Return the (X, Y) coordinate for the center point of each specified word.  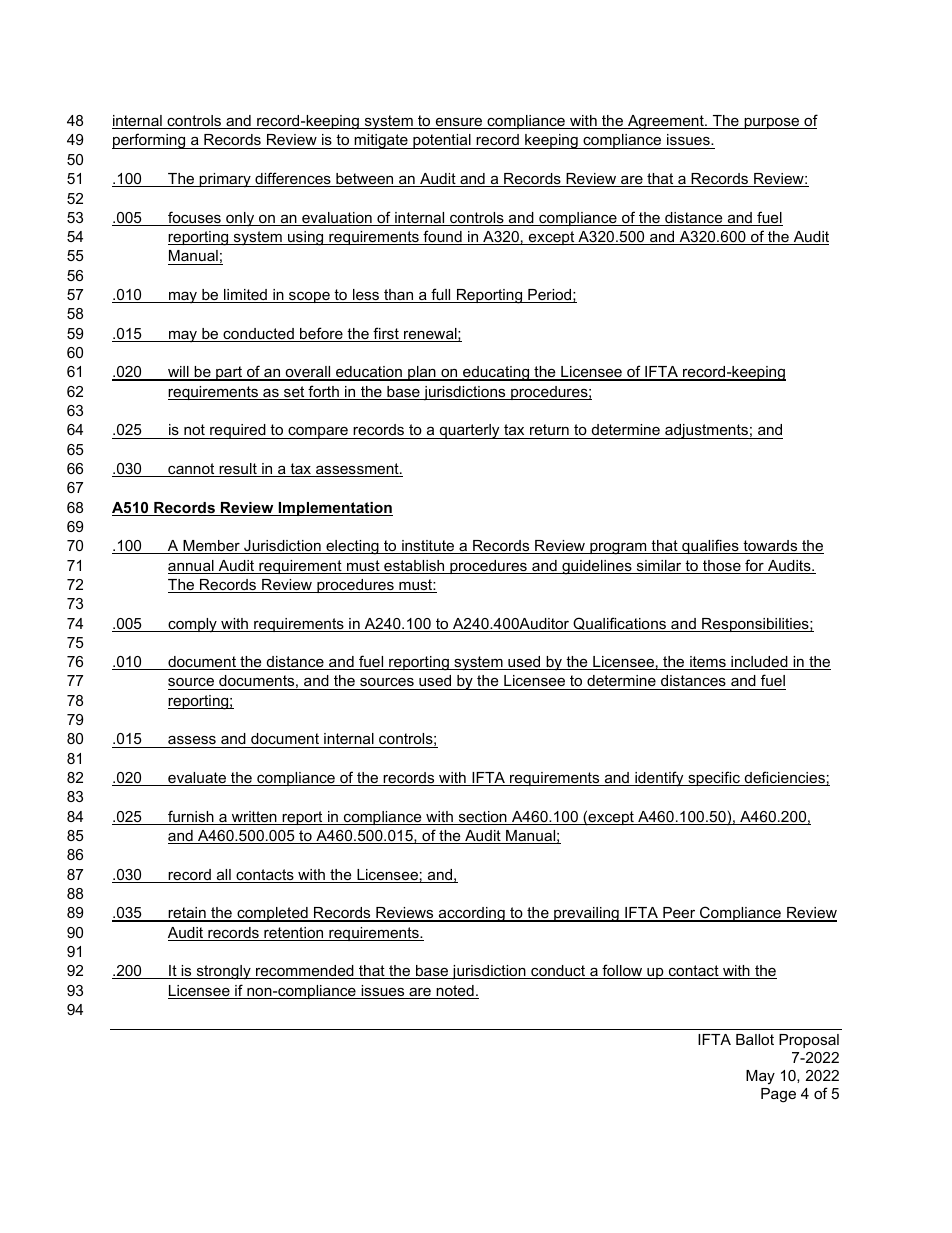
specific (714, 778)
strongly (223, 972)
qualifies (710, 546)
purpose (772, 123)
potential (442, 141)
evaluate (197, 779)
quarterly (469, 431)
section (482, 818)
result (238, 470)
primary (225, 180)
